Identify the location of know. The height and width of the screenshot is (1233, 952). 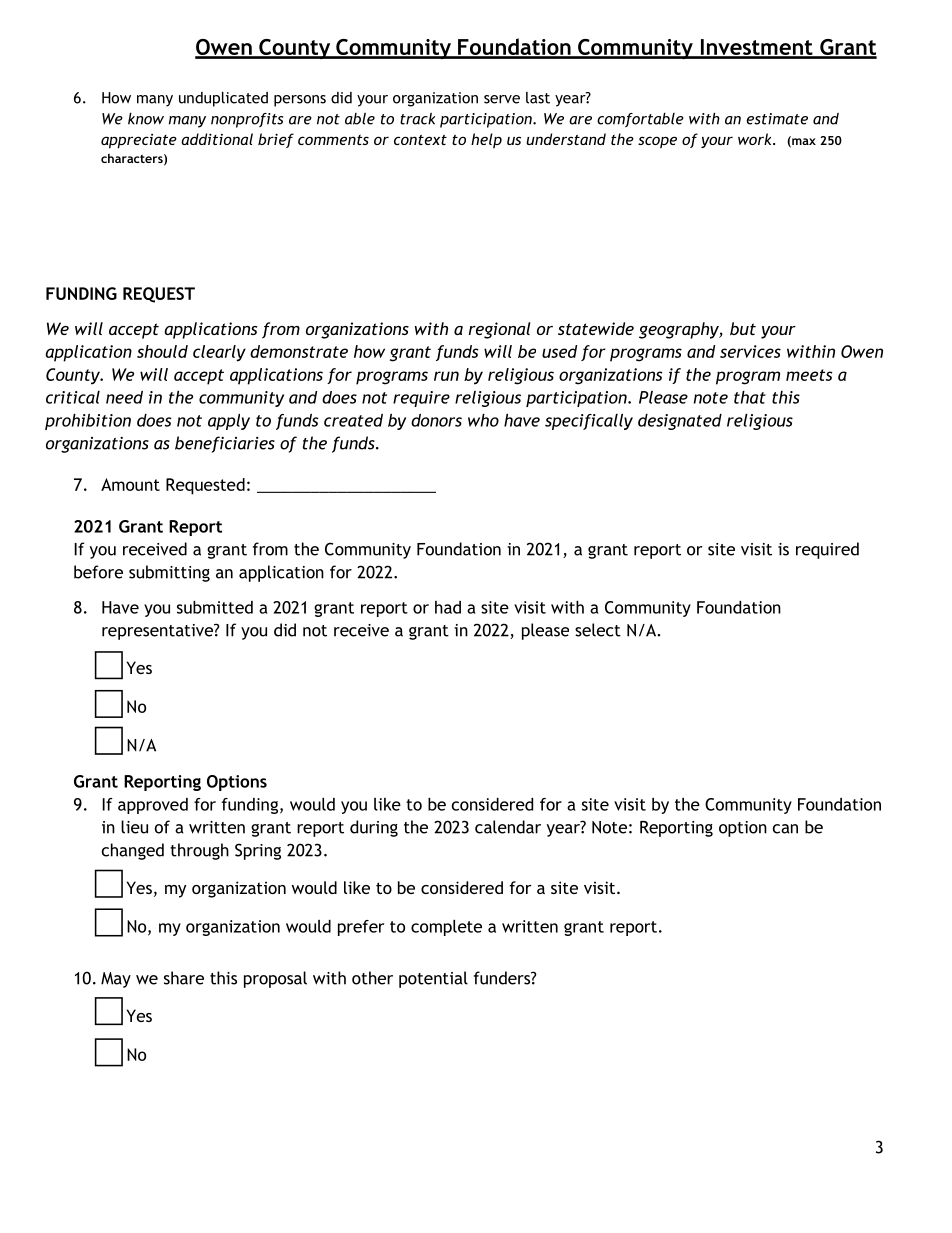
(146, 119).
